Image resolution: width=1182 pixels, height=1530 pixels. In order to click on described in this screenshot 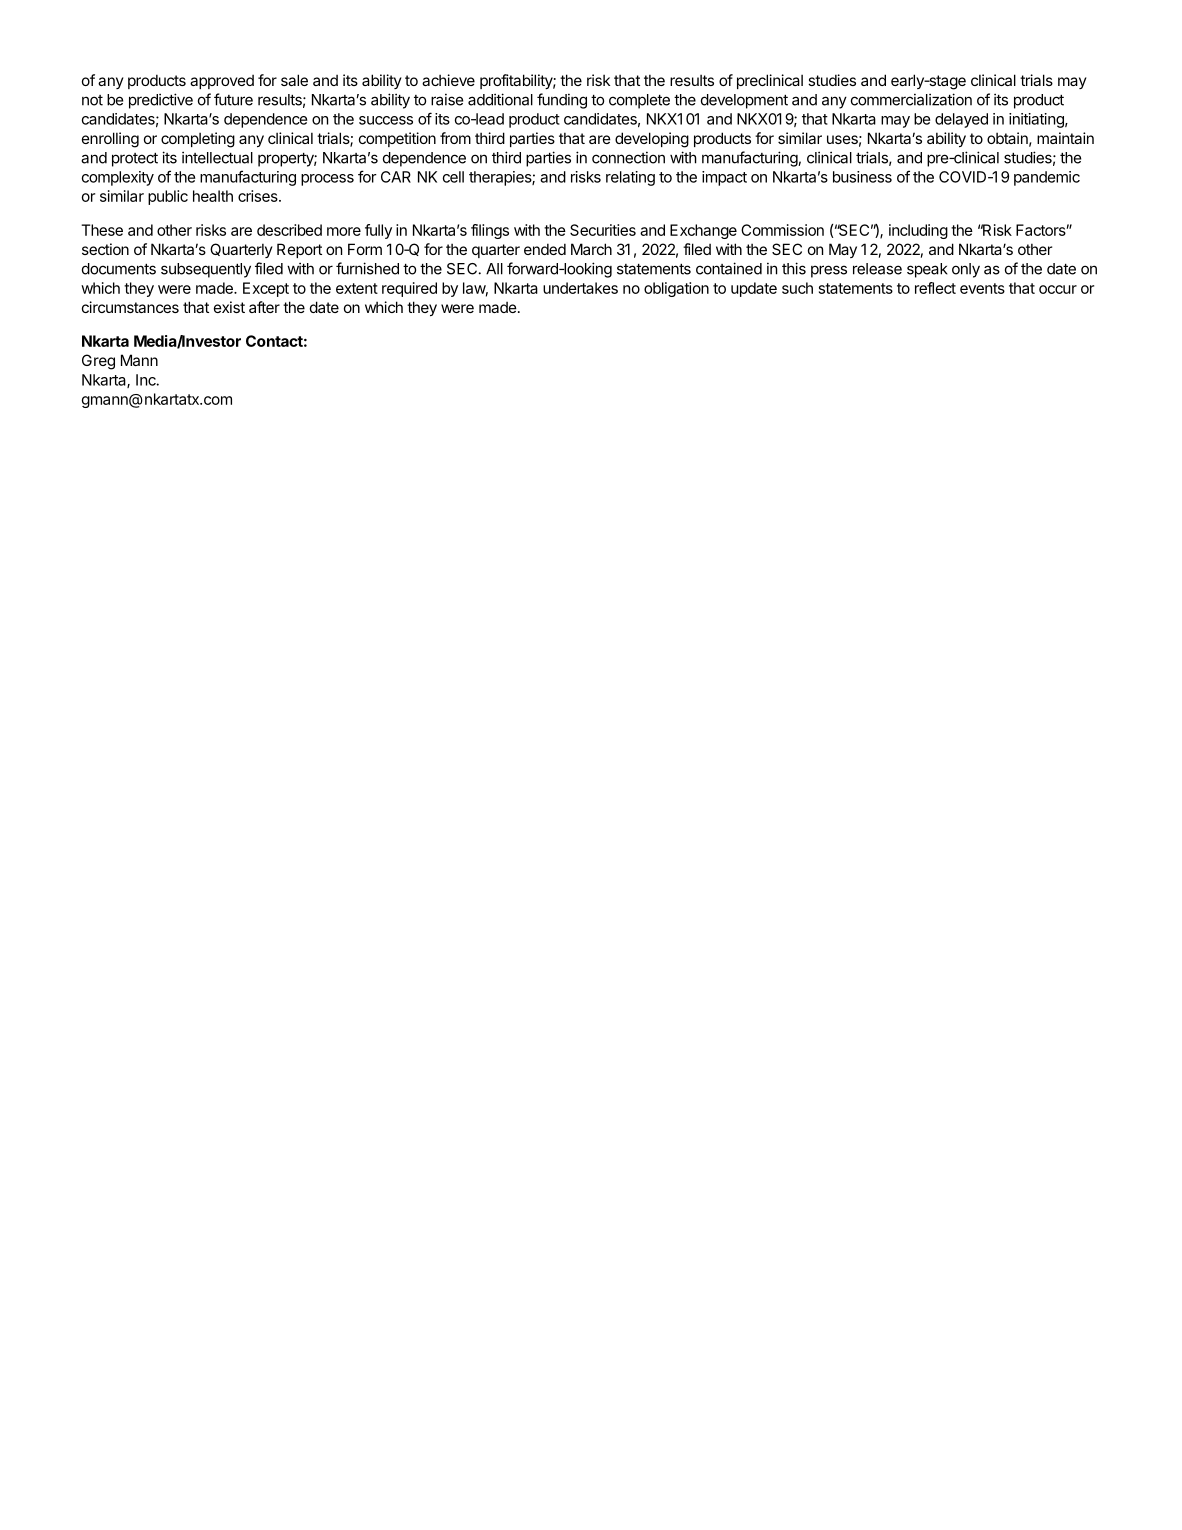, I will do `click(289, 230)`.
